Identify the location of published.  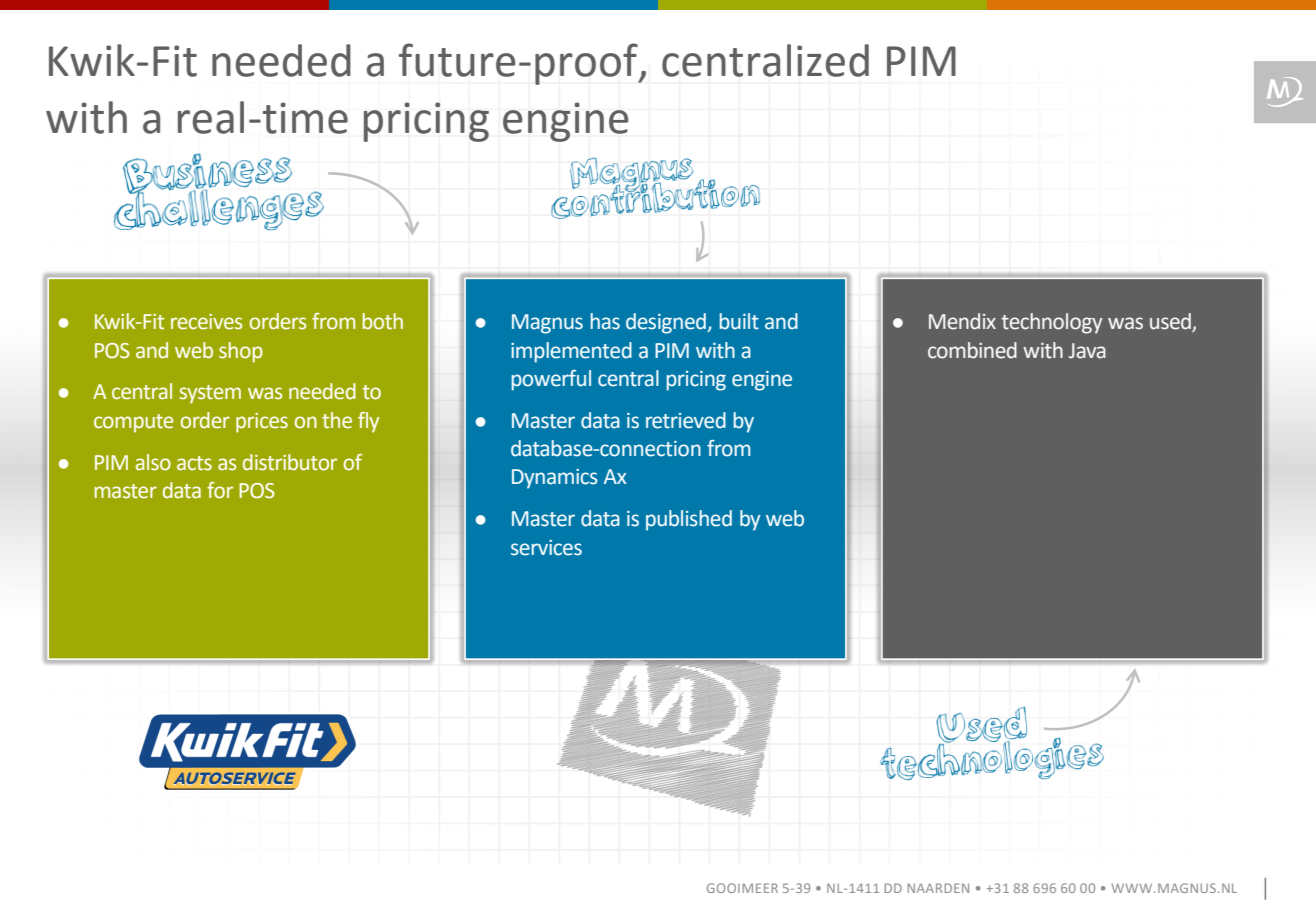
(689, 520).
